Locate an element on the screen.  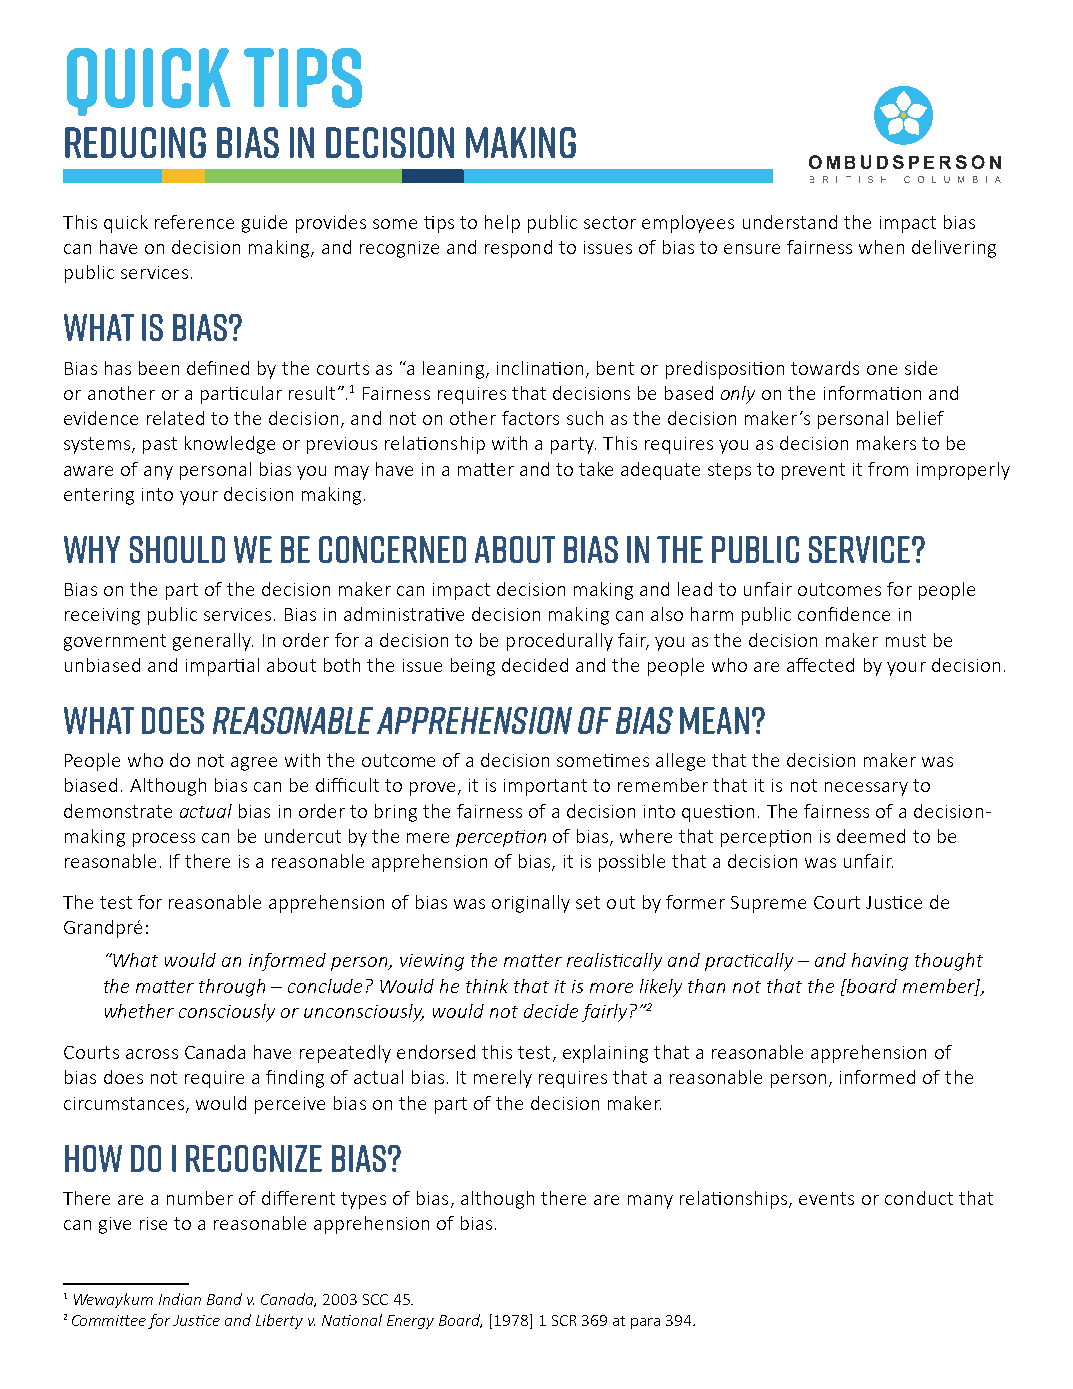
reference is located at coordinates (194, 222).
